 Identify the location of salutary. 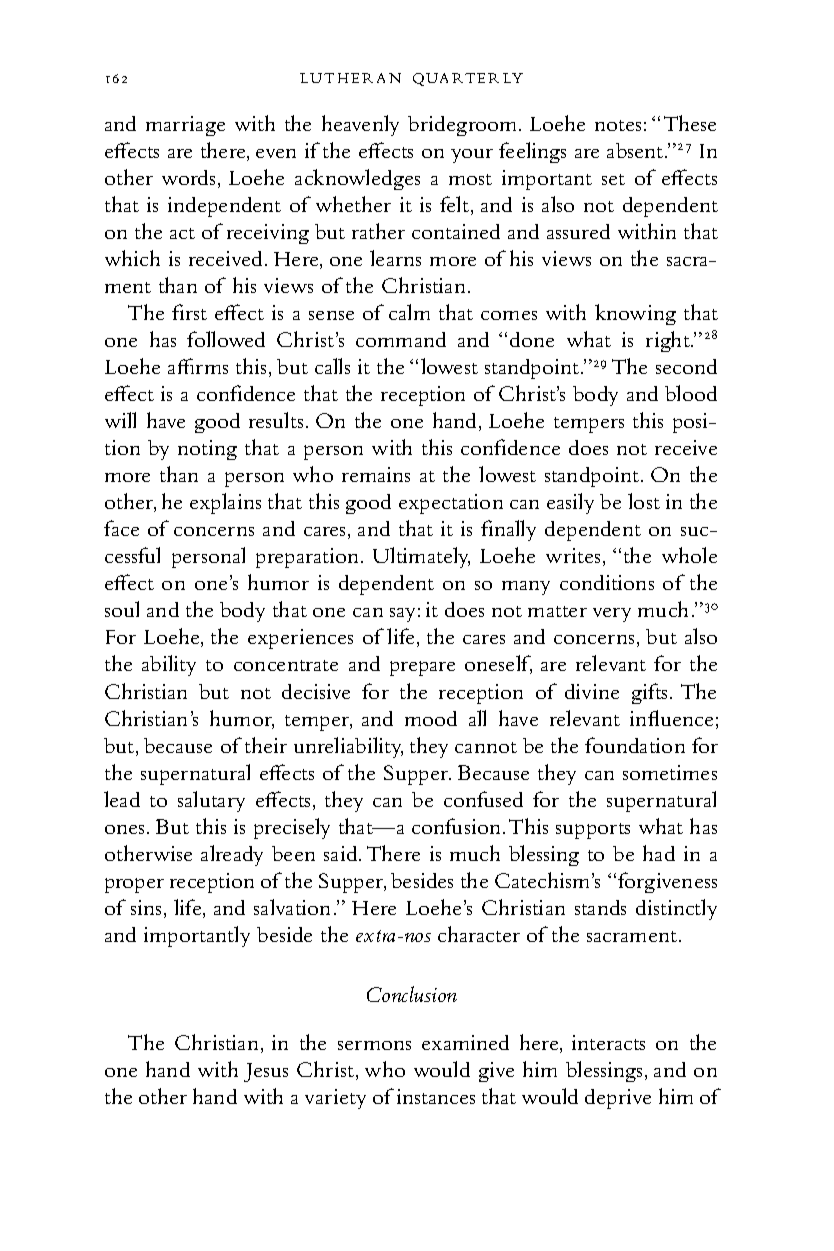
(211, 801).
